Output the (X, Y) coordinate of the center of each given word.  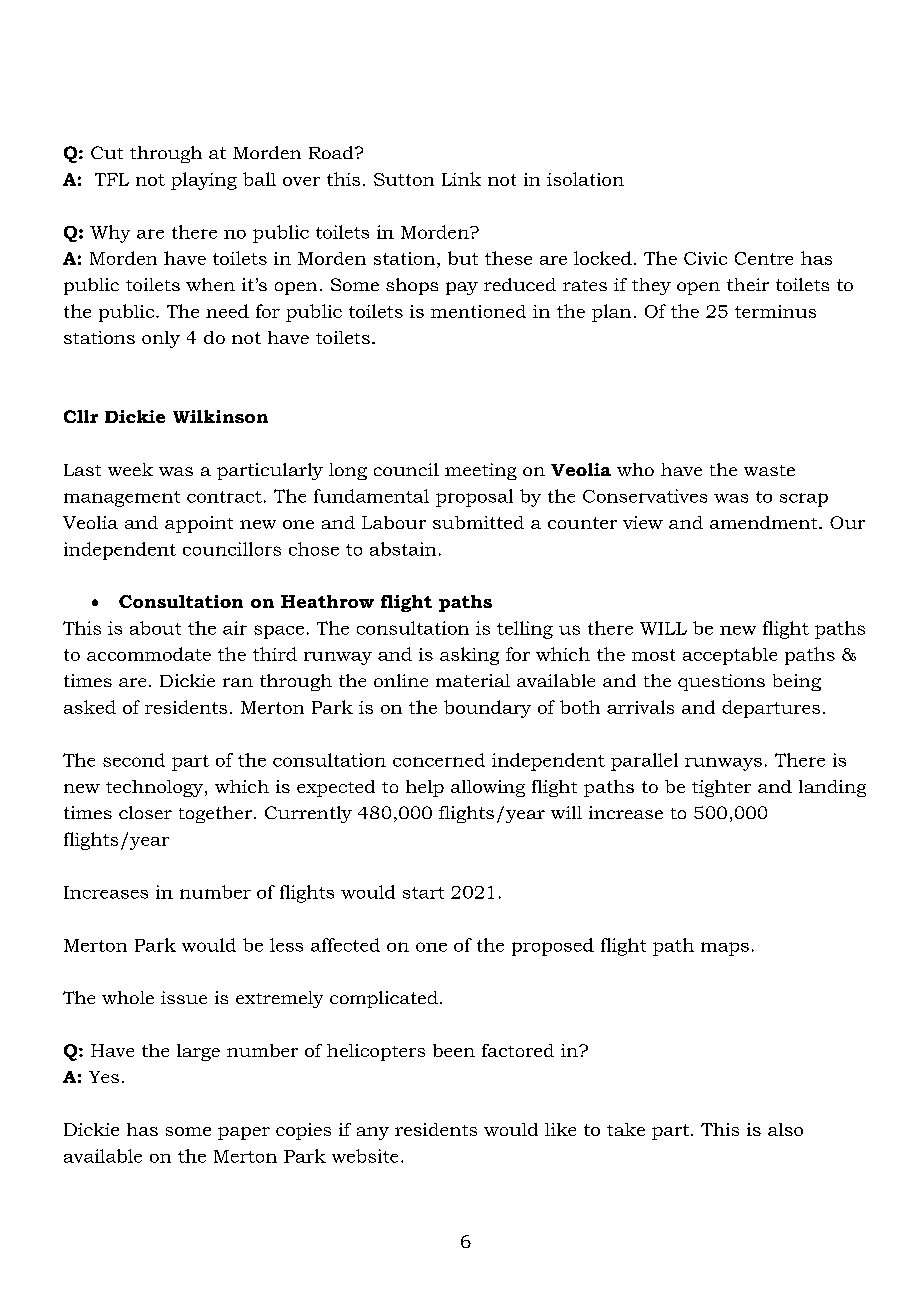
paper (244, 1133)
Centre (764, 258)
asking (469, 656)
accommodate (149, 654)
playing (204, 181)
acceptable (730, 656)
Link (461, 179)
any (373, 1133)
